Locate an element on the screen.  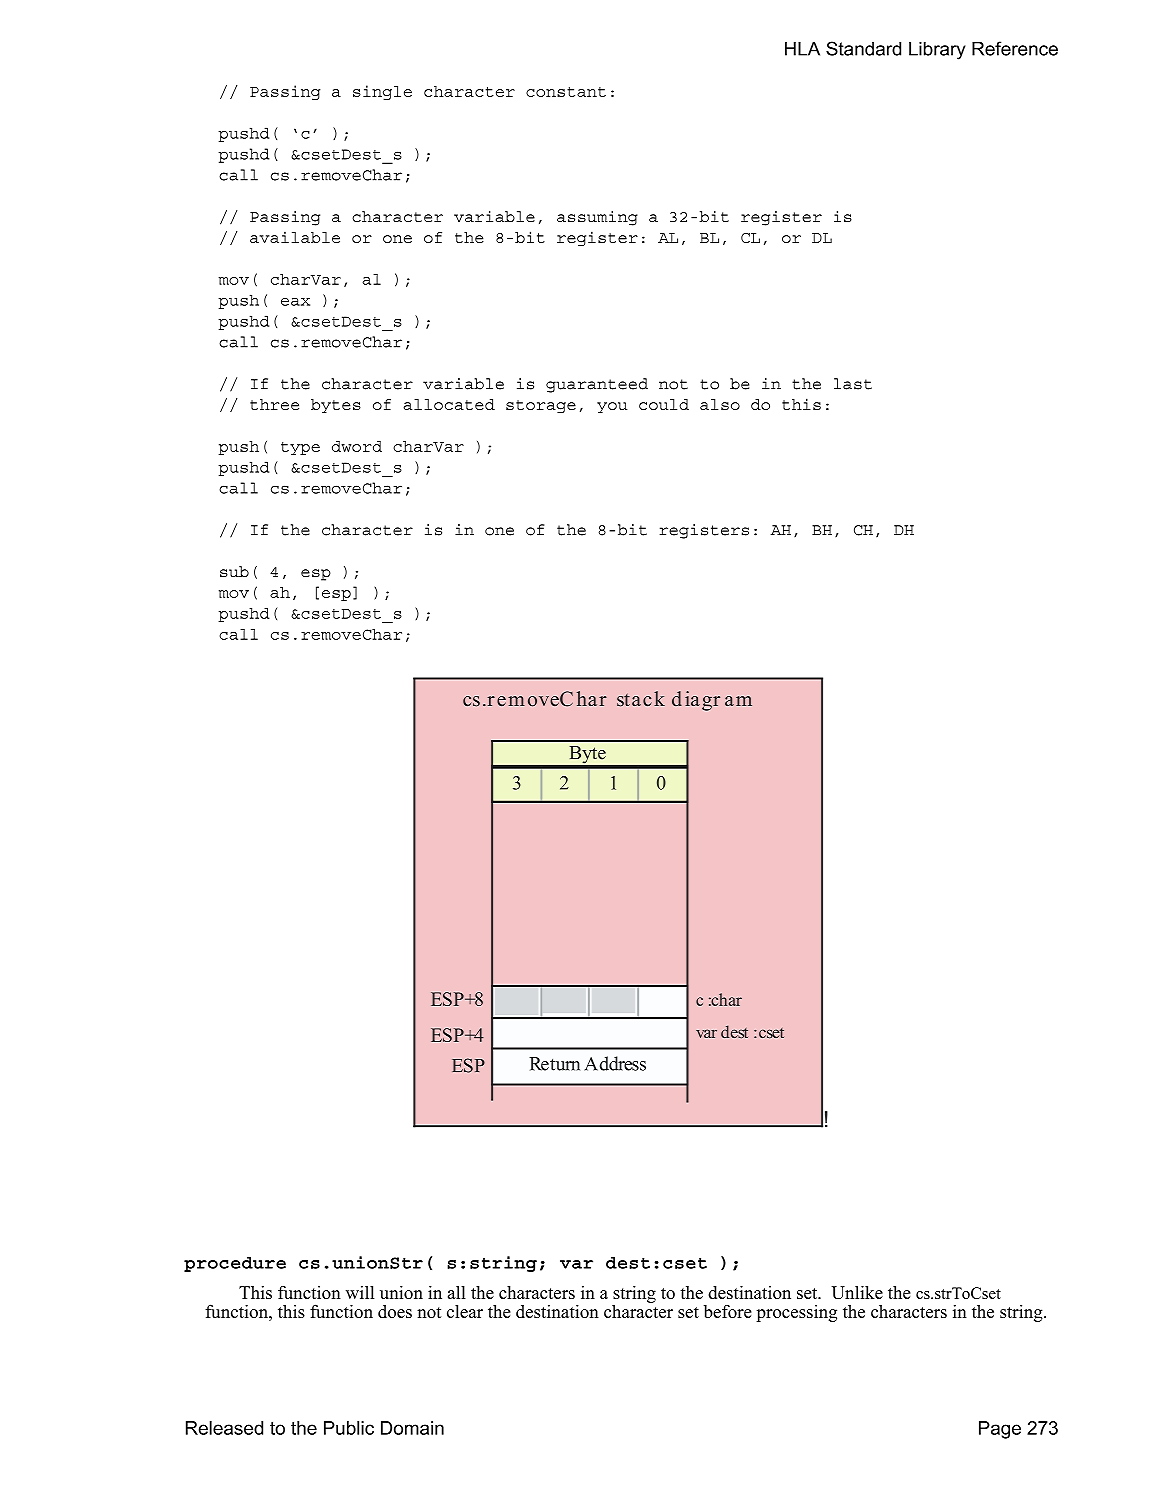
constant is located at coordinates (566, 92).
